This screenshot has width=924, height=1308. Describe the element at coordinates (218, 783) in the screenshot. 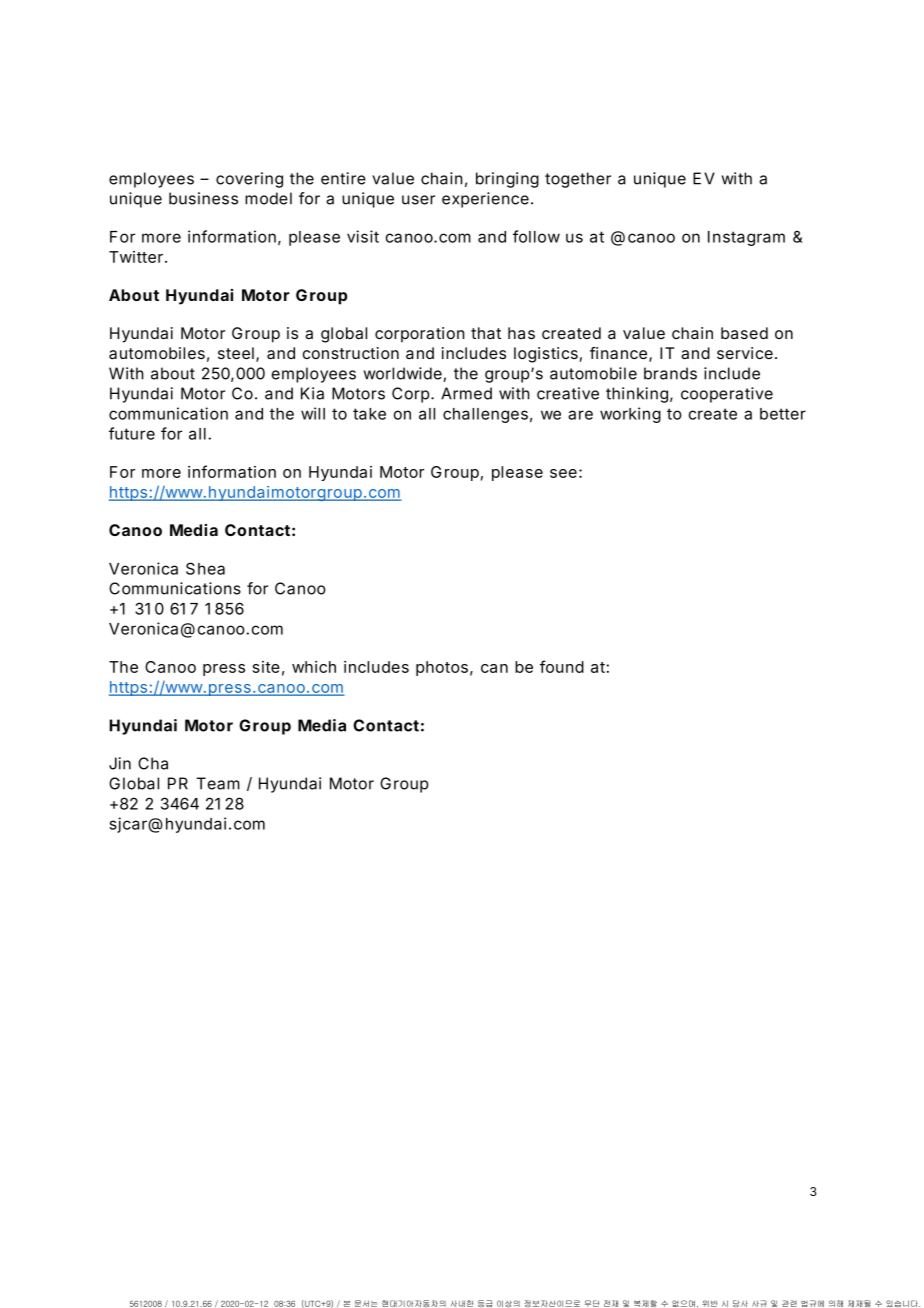

I see `Team` at that location.
